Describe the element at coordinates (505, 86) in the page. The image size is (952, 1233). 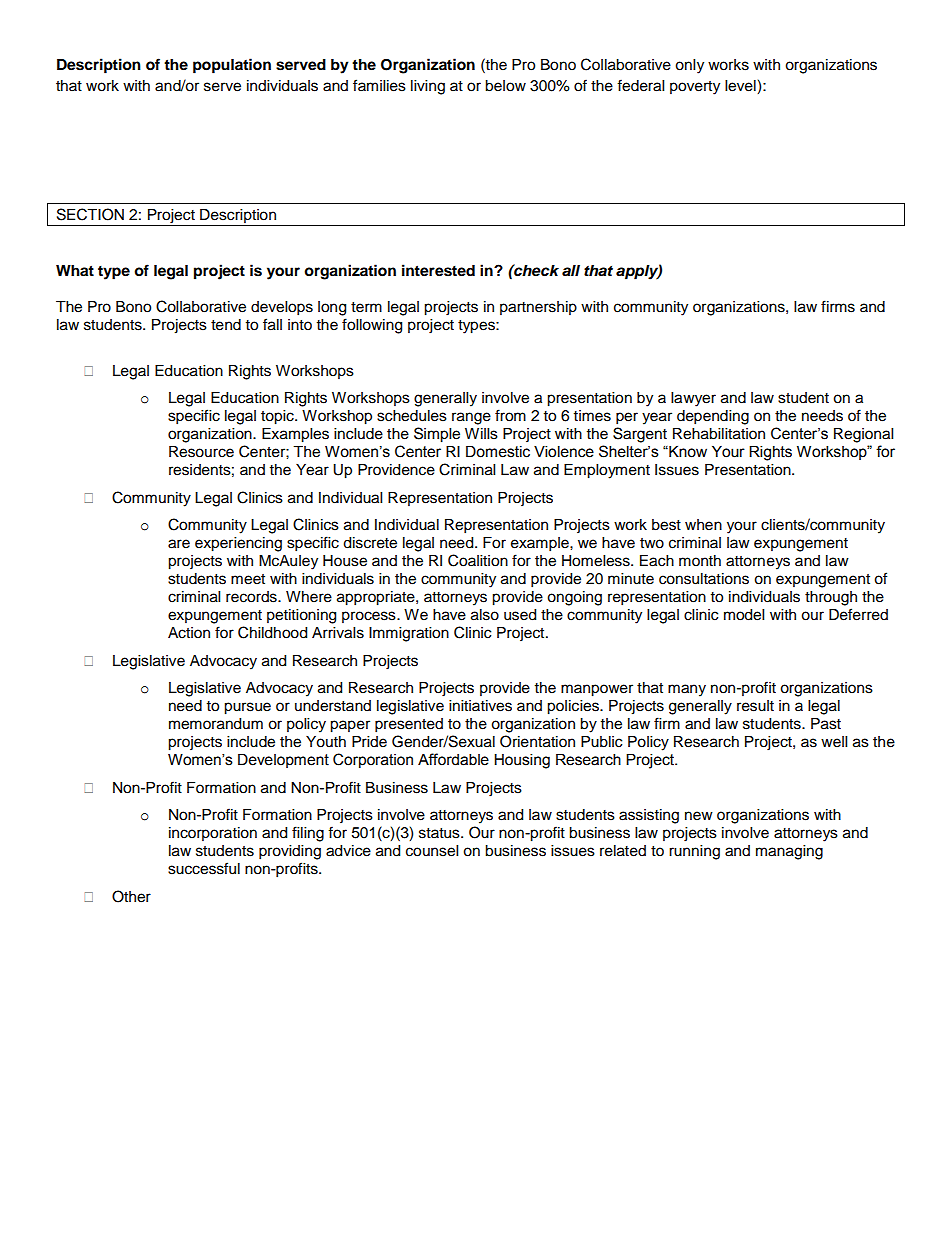
I see `below` at that location.
